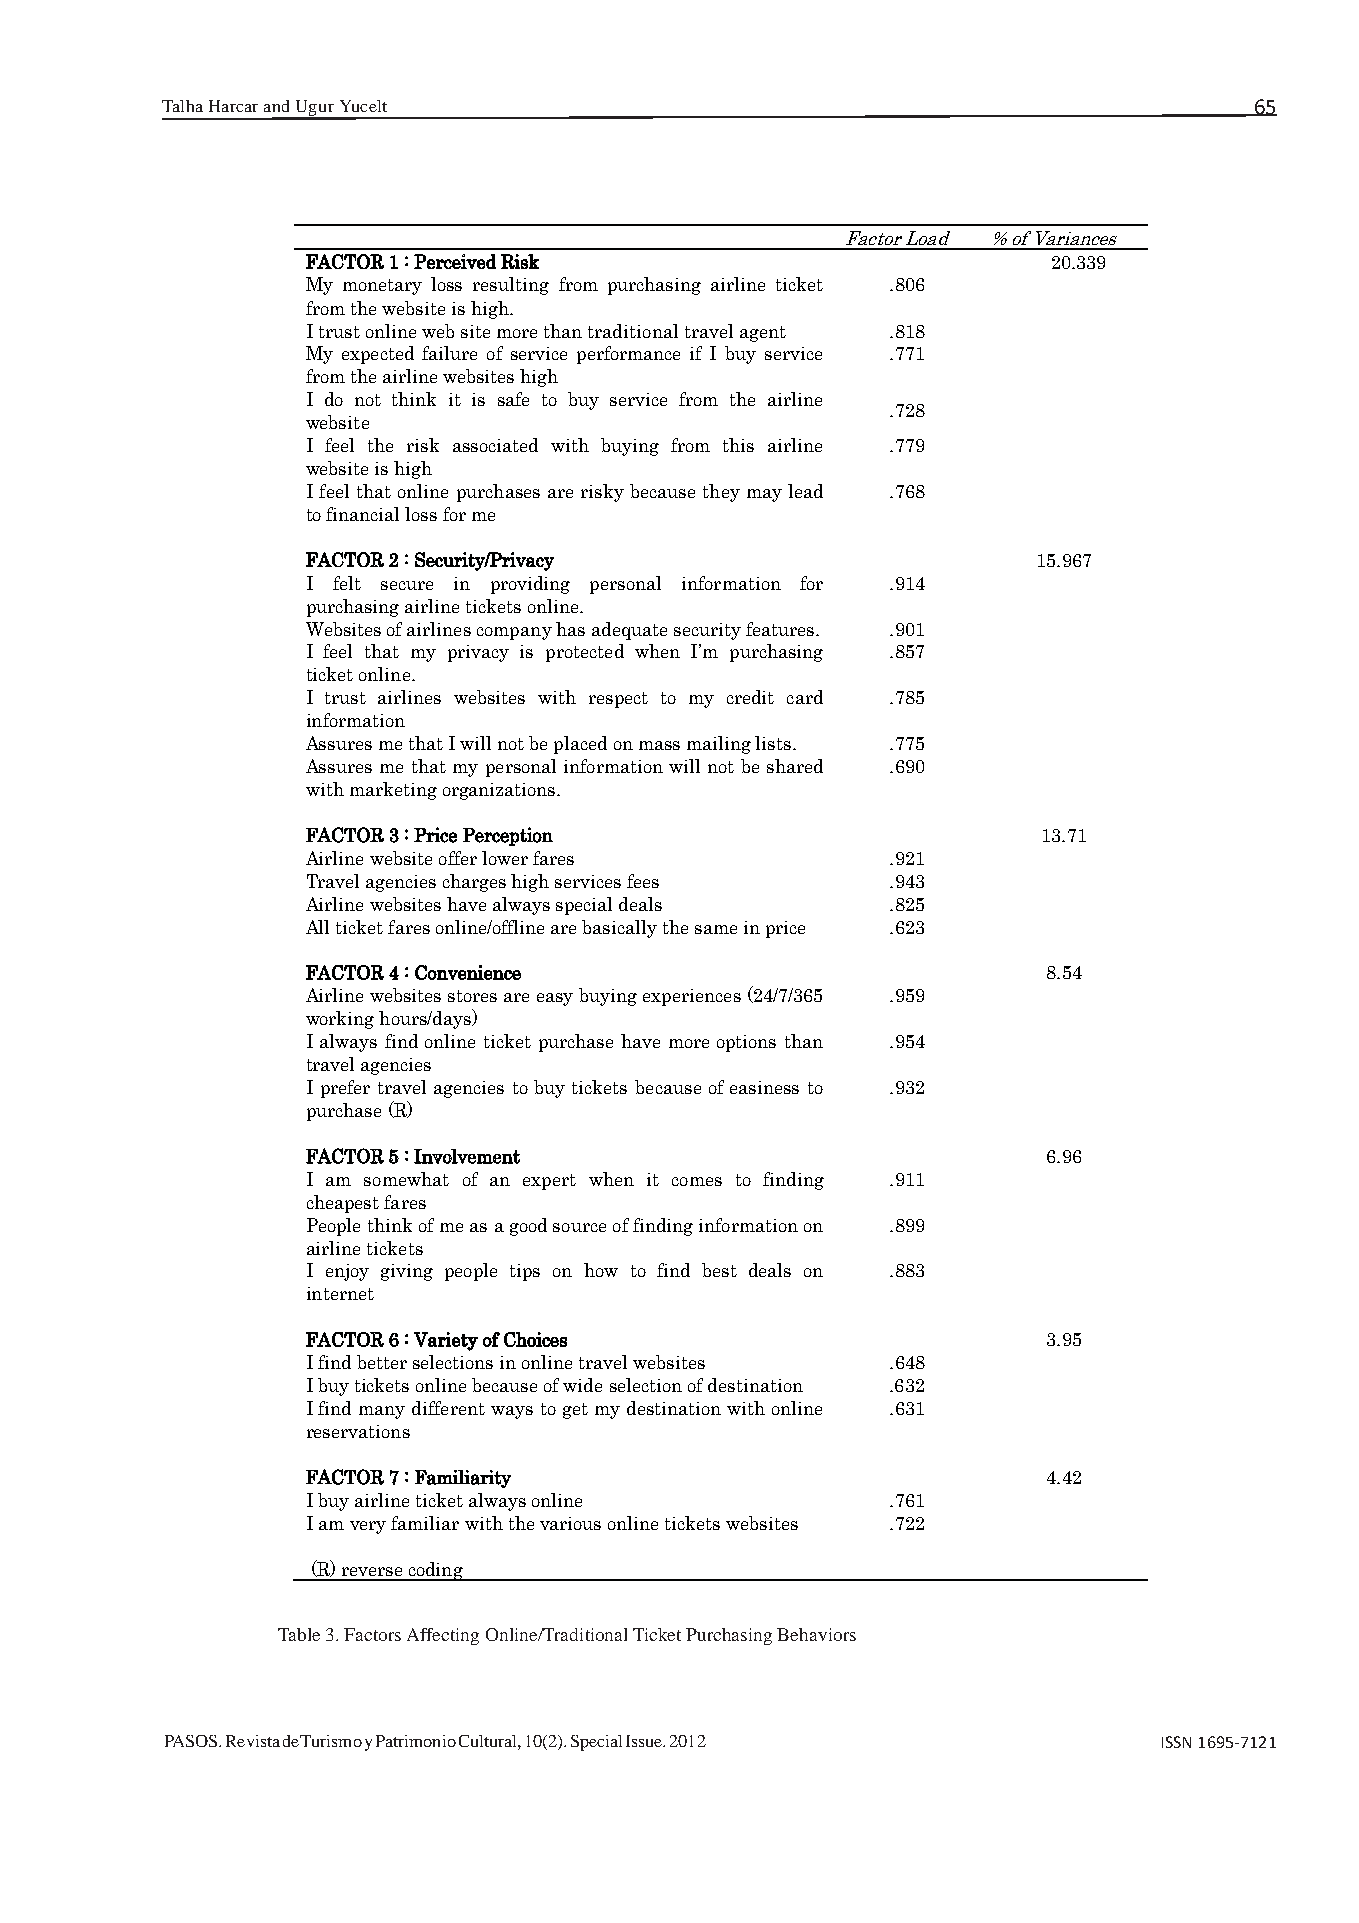 The height and width of the document is (1923, 1359). What do you see at coordinates (331, 1741) in the document?
I see `Turismo` at bounding box center [331, 1741].
